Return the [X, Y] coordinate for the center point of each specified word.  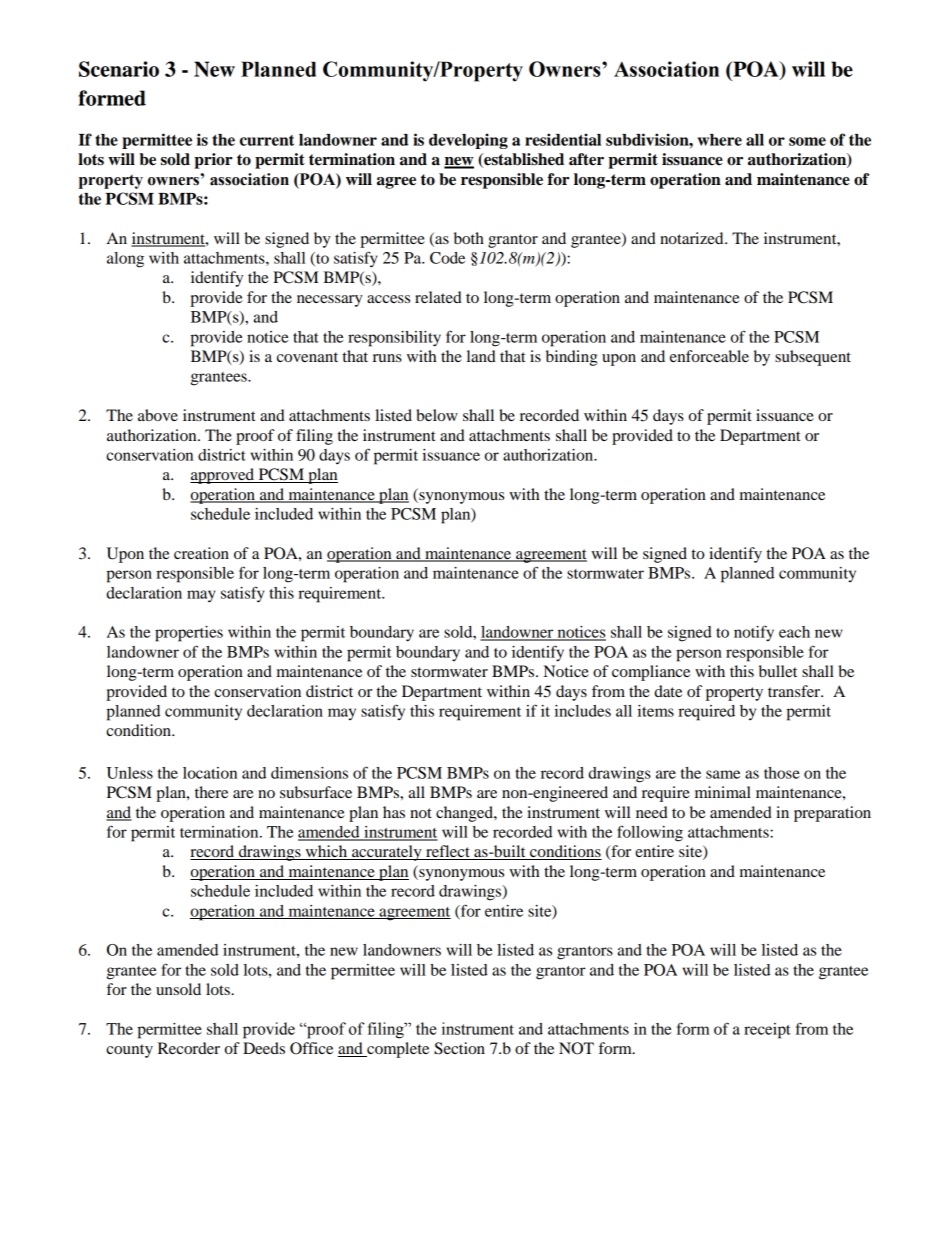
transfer [795, 691]
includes [582, 711]
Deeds [264, 1048]
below [437, 415]
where [719, 140]
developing [468, 141]
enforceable [709, 356]
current [267, 140]
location [210, 773]
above [158, 415]
